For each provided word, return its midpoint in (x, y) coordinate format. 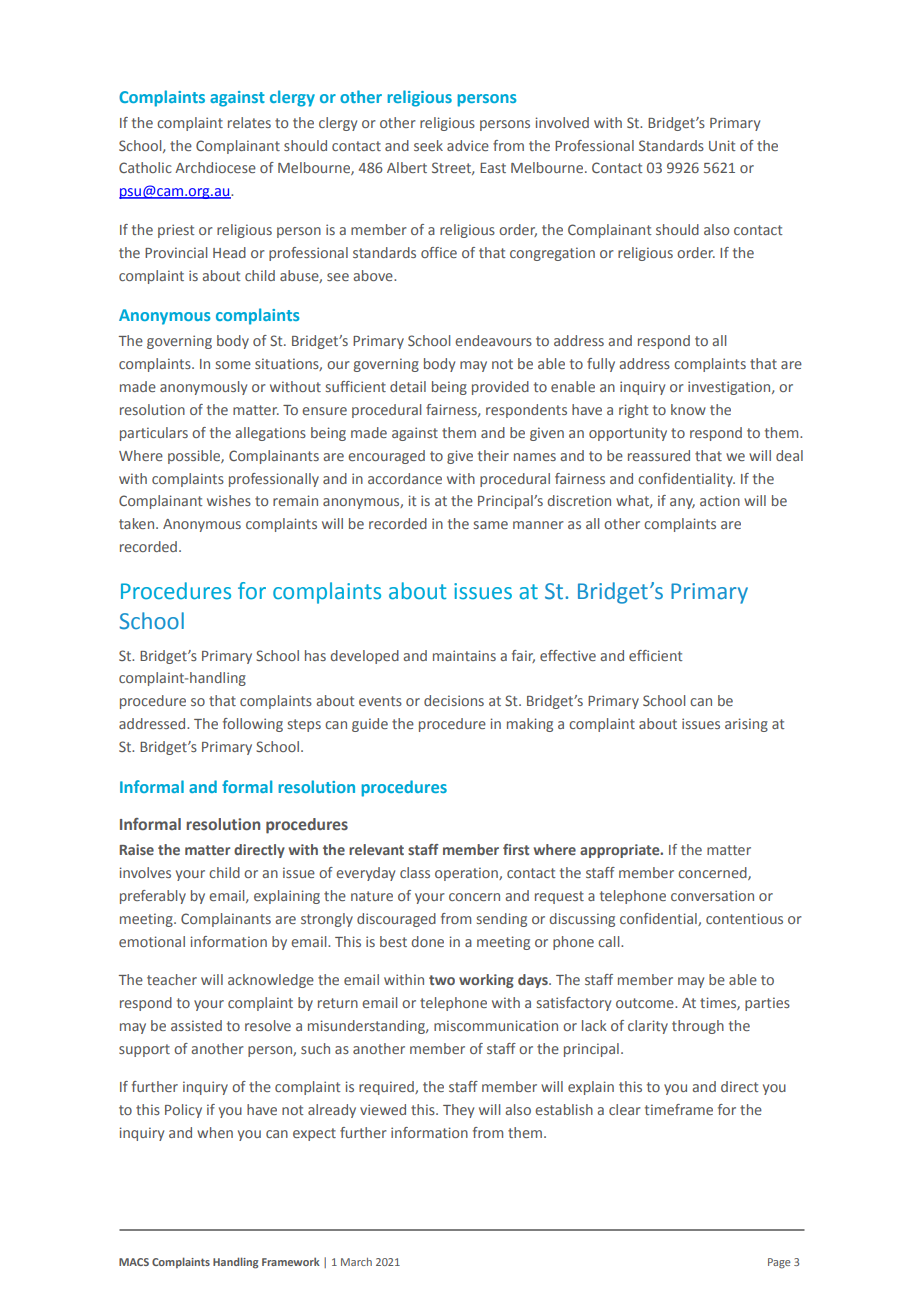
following (253, 725)
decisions (454, 700)
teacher (172, 979)
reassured (659, 455)
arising (746, 725)
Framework (291, 1261)
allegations (271, 434)
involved (562, 122)
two (442, 980)
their (493, 455)
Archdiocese (215, 167)
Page (779, 1263)
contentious (744, 918)
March (356, 1262)
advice (468, 145)
